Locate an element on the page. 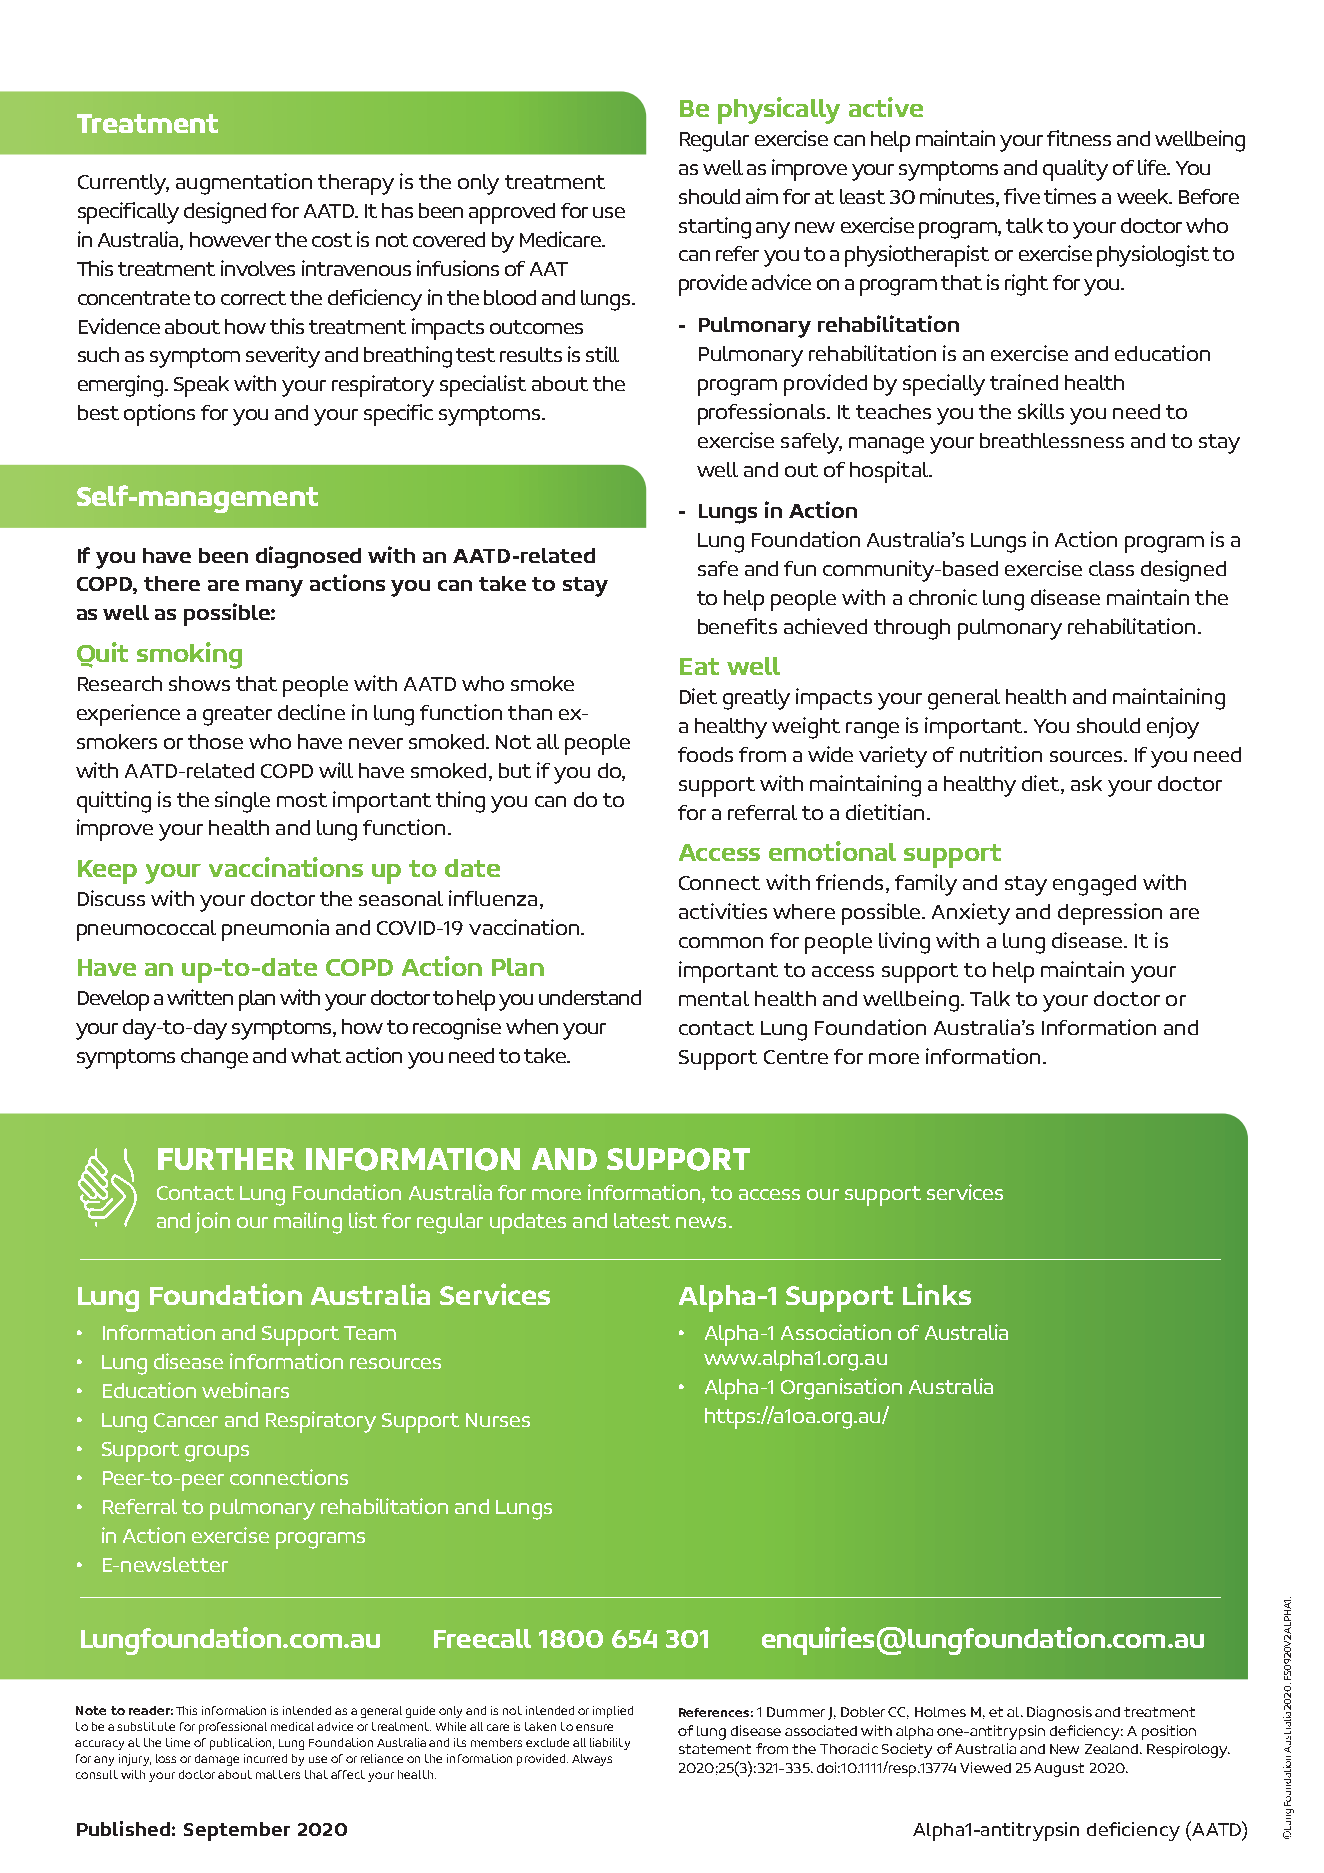  many is located at coordinates (274, 588).
